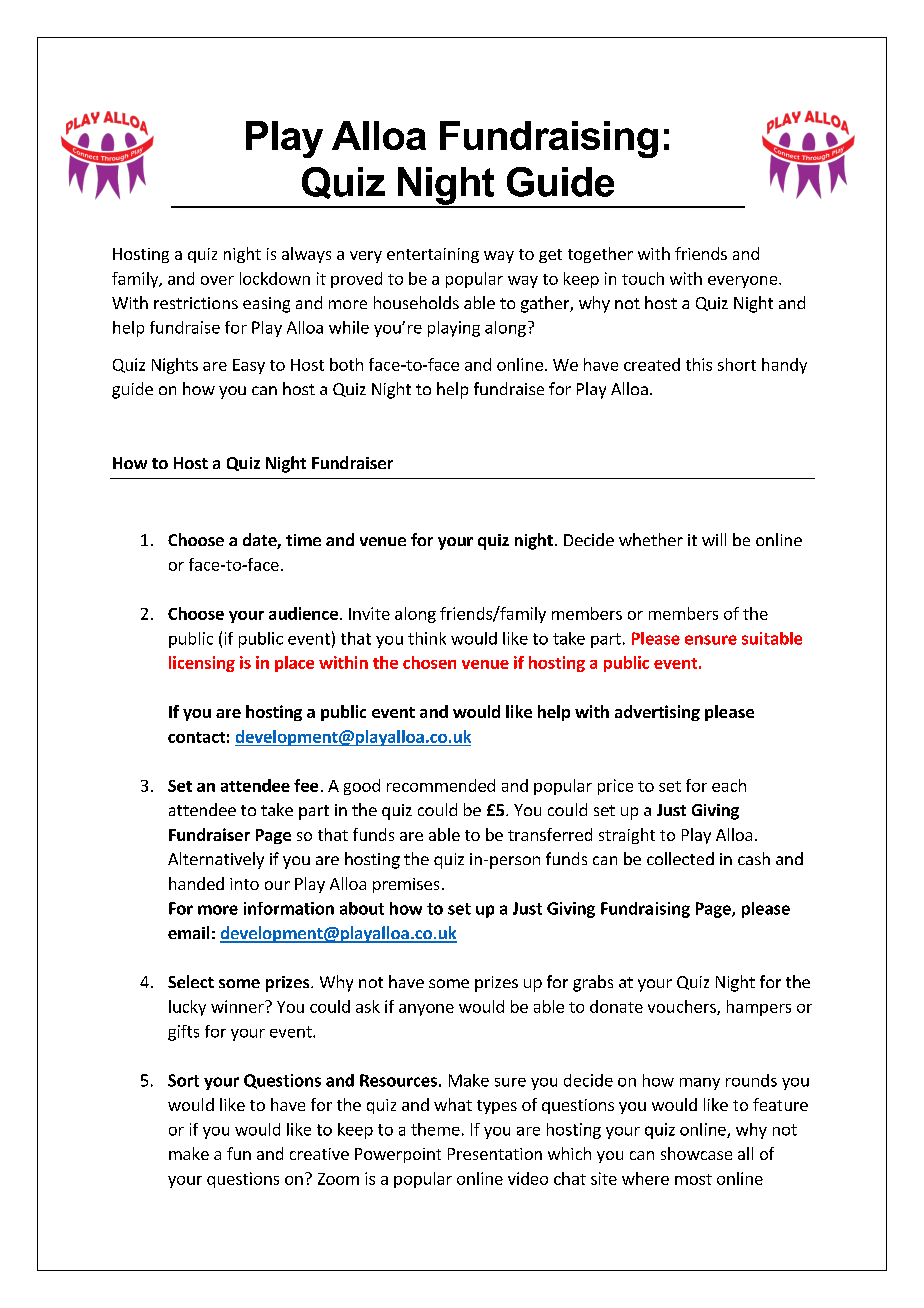 The height and width of the screenshot is (1308, 924). I want to click on chosen, so click(429, 662).
